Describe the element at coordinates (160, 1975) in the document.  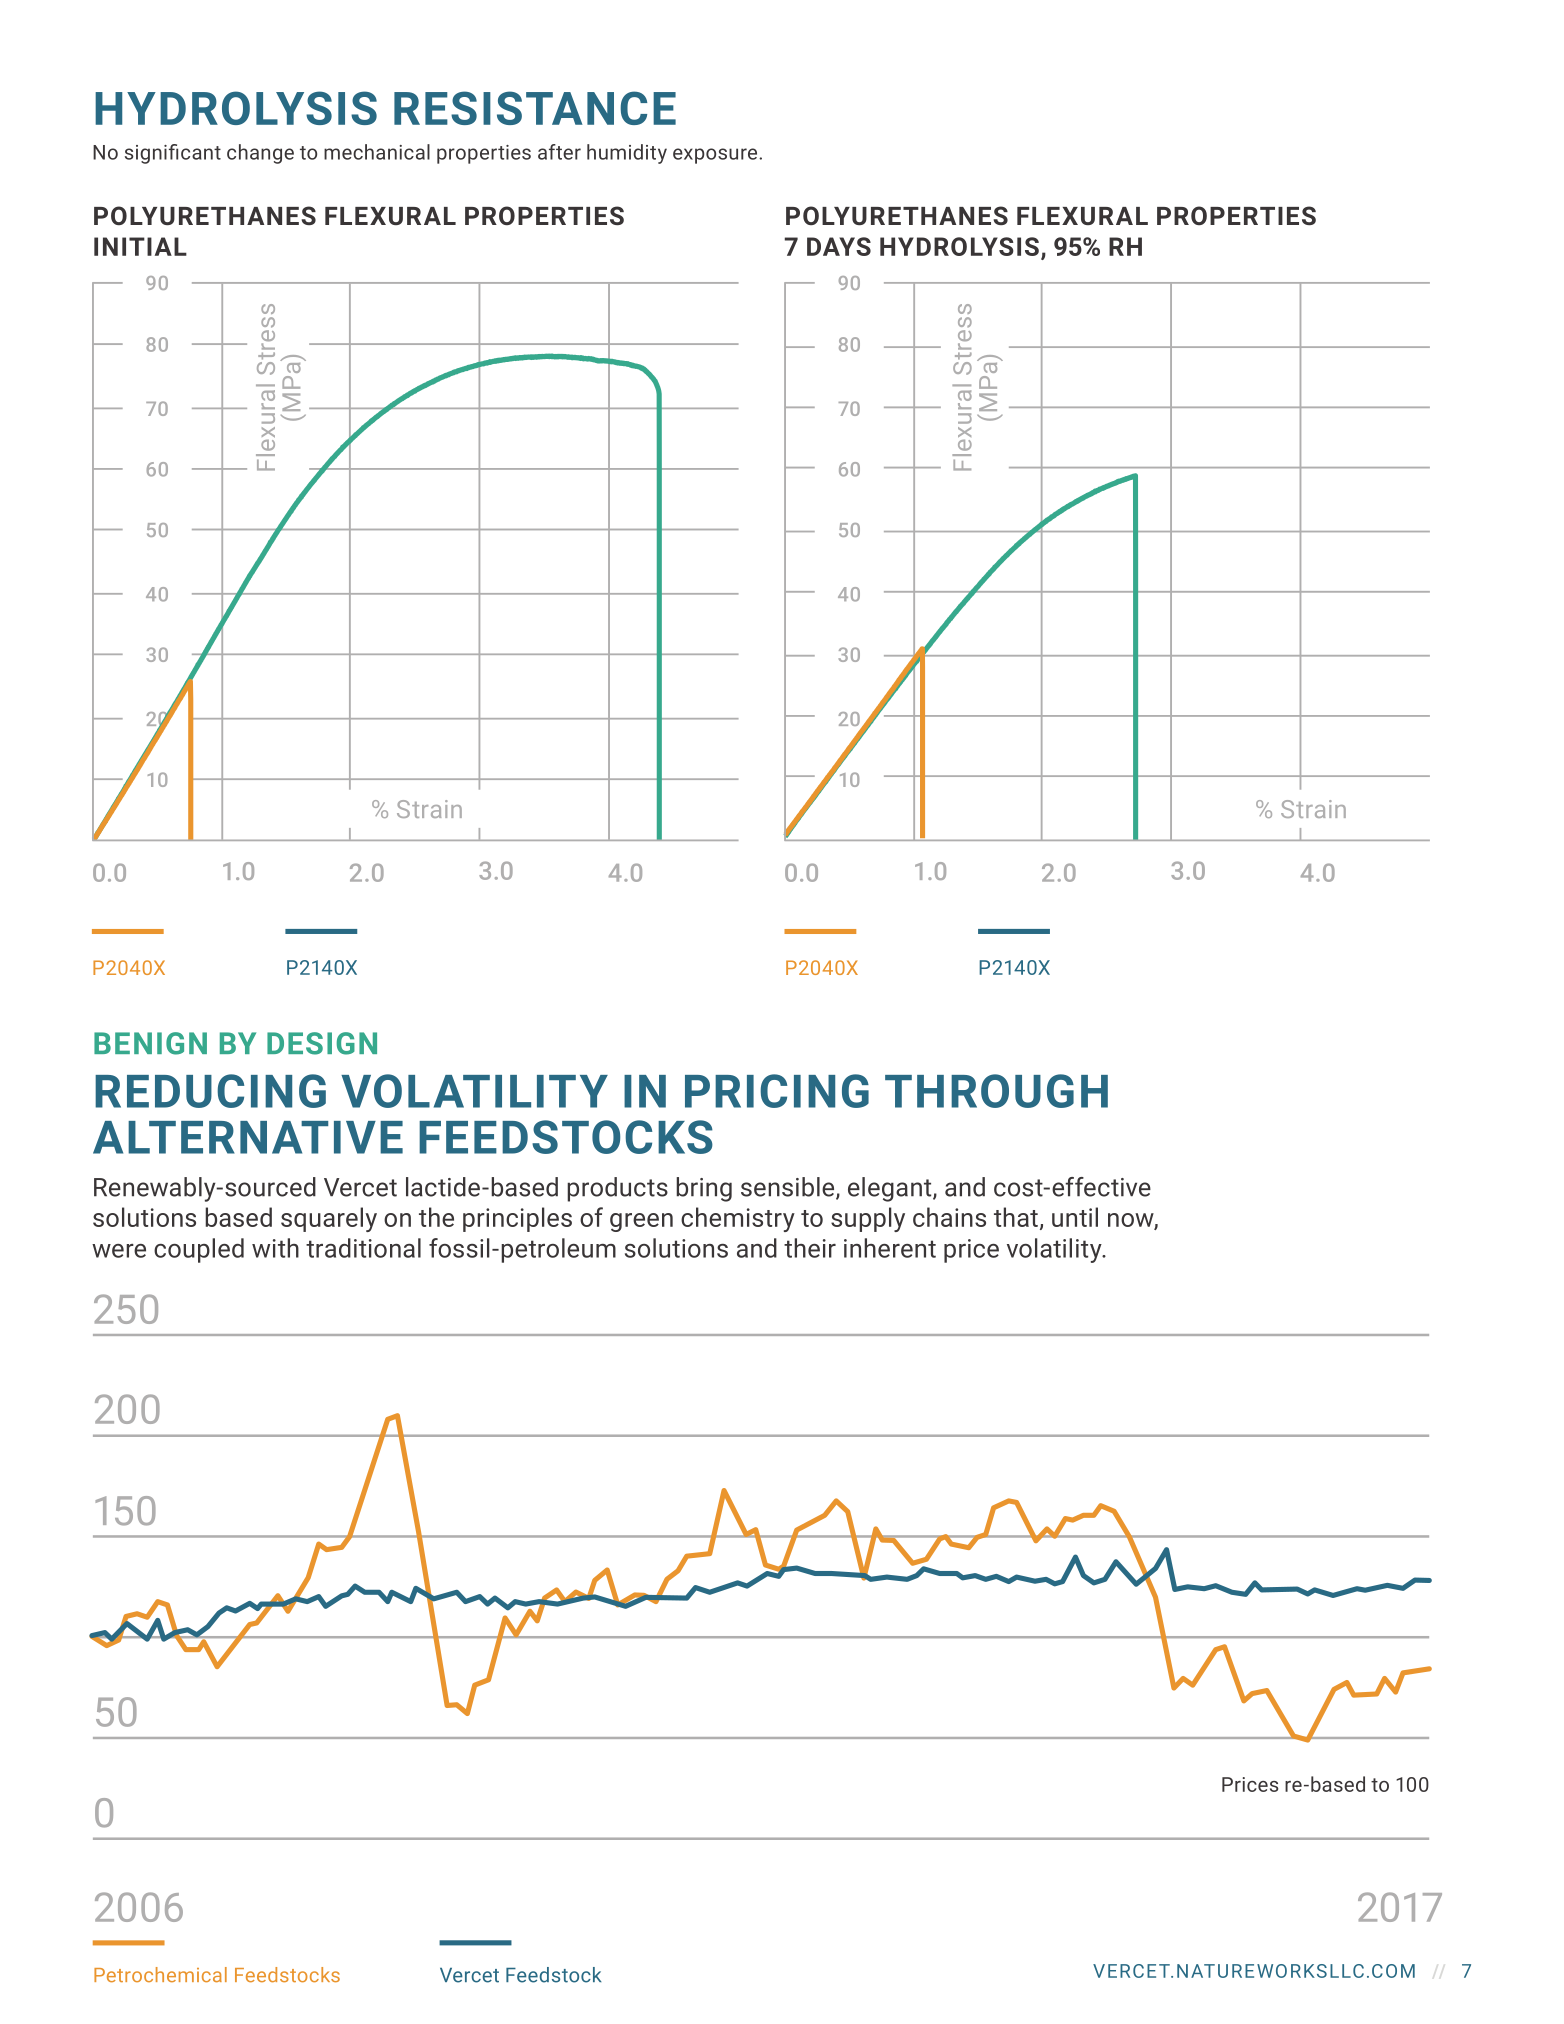
I see `Petrochemical` at that location.
